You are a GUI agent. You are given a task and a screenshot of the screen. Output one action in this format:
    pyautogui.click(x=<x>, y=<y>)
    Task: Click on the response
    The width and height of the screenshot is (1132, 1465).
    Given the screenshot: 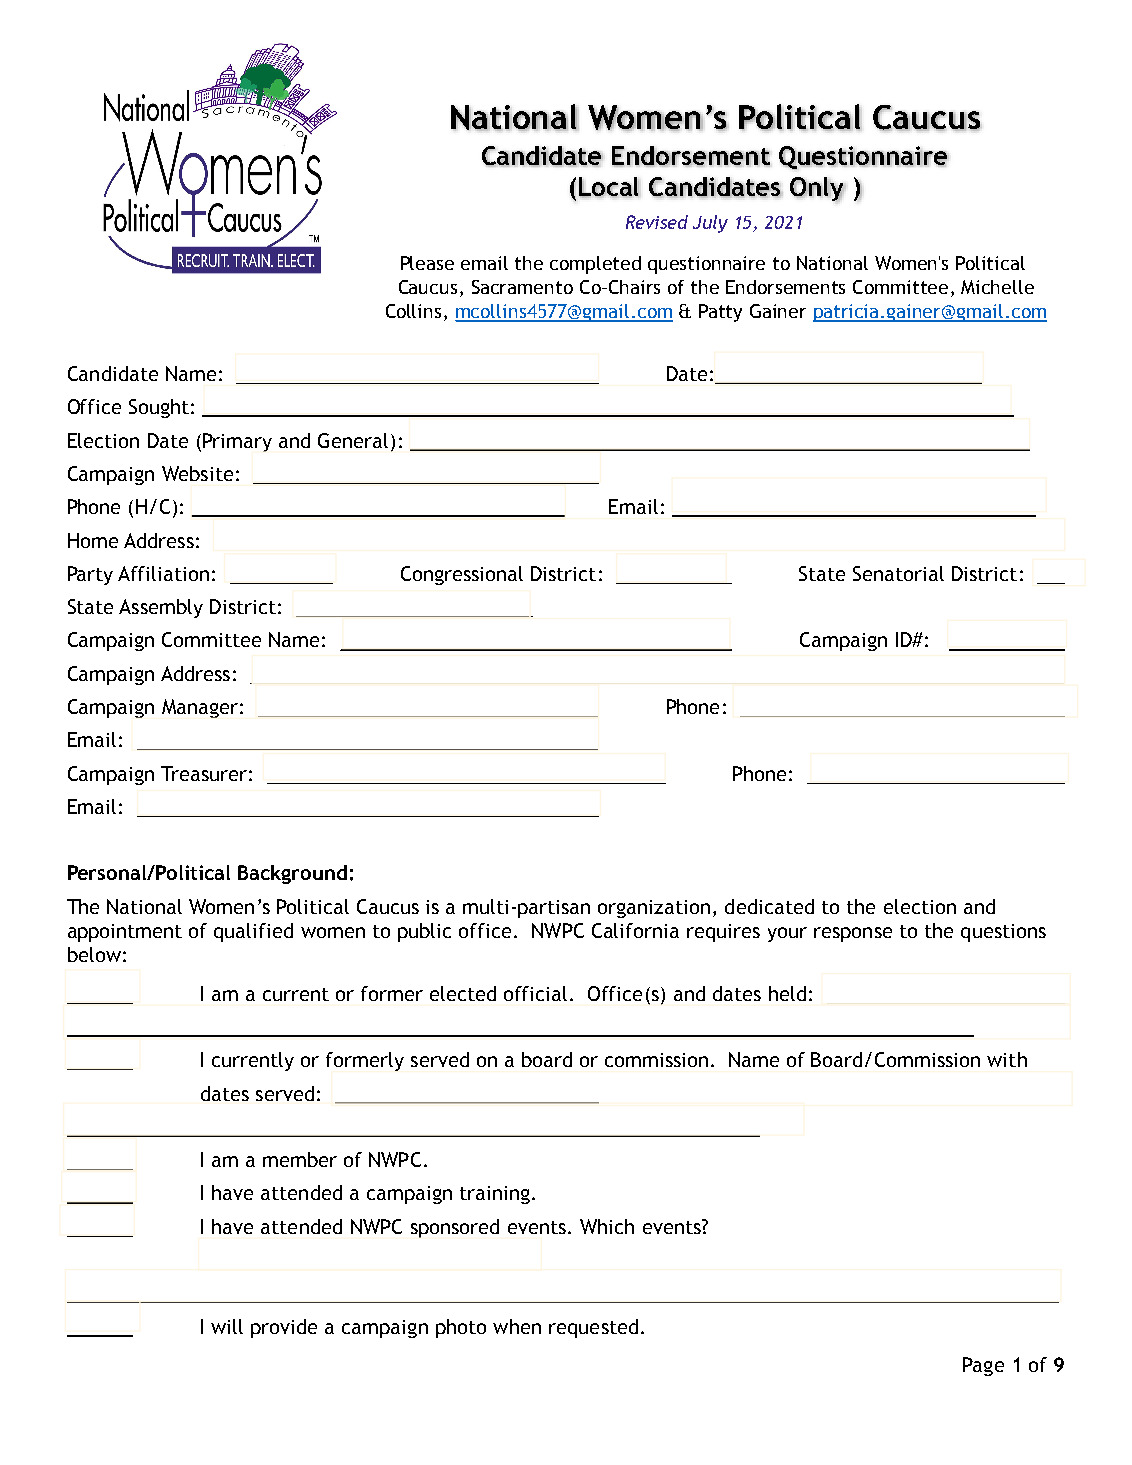 What is the action you would take?
    pyautogui.click(x=853, y=934)
